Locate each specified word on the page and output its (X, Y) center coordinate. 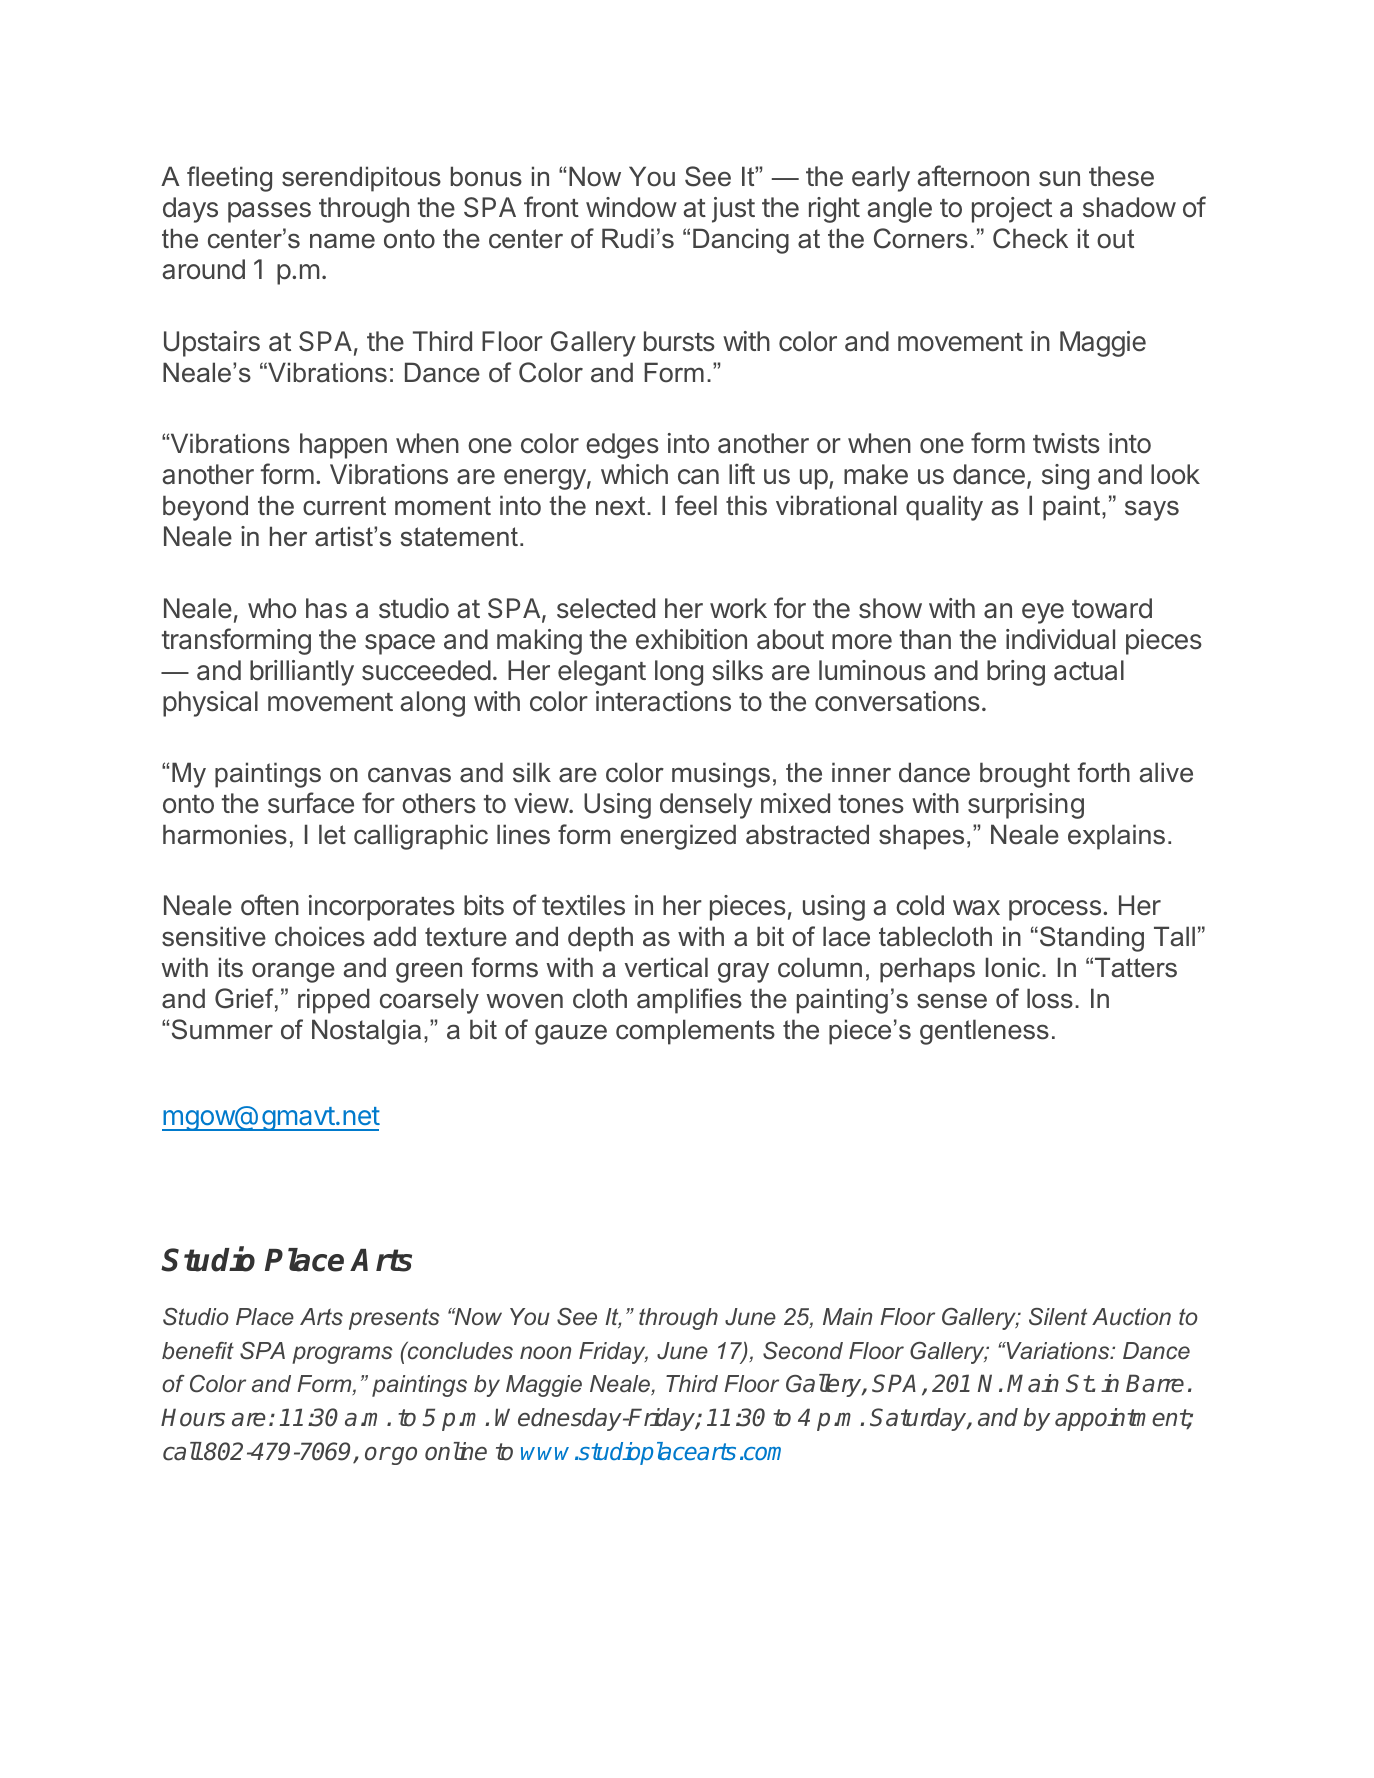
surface (311, 803)
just (733, 210)
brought (1025, 775)
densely (706, 806)
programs (342, 1355)
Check (1030, 238)
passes (269, 212)
